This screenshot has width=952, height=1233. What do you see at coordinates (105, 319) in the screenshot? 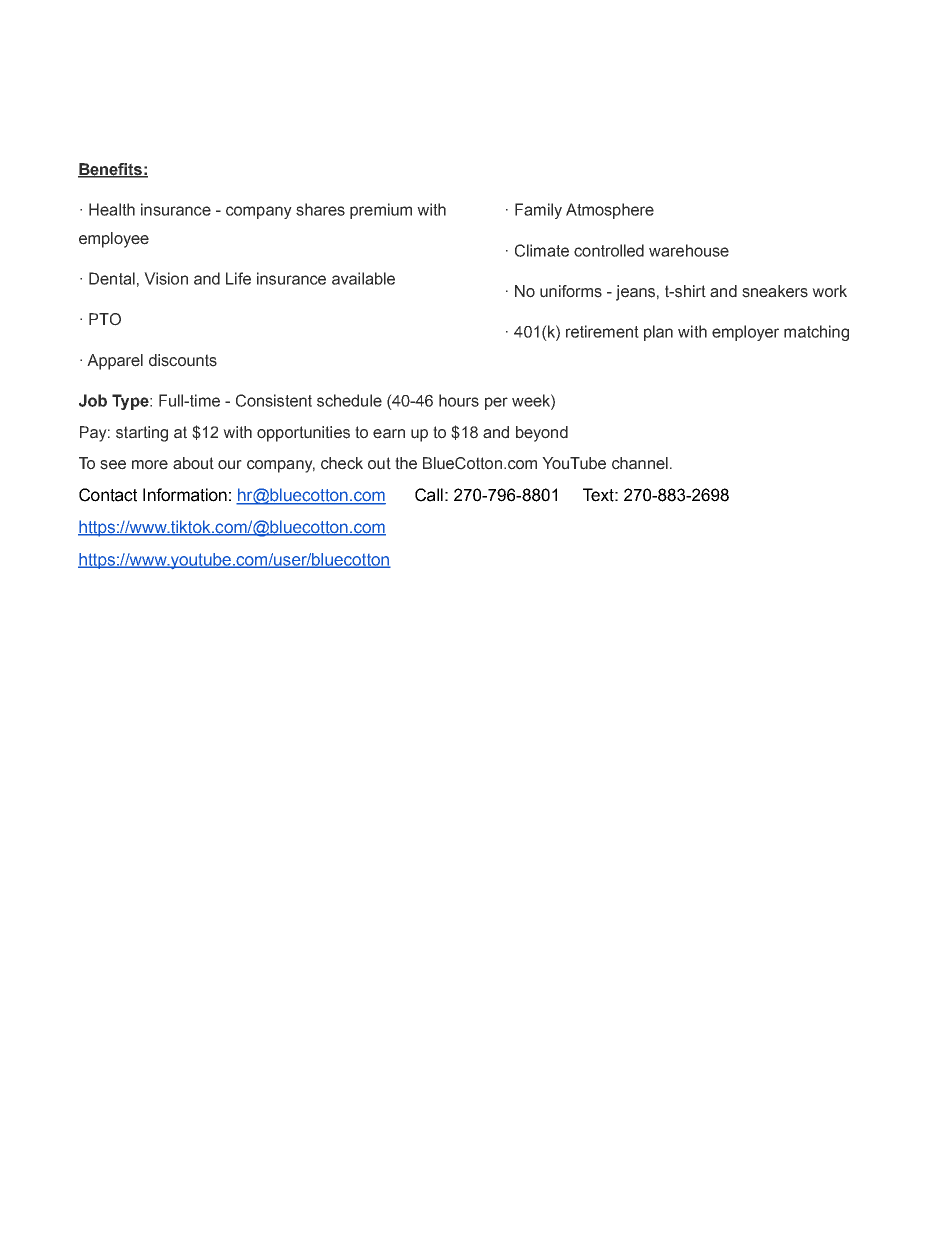
I see `PTO` at bounding box center [105, 319].
